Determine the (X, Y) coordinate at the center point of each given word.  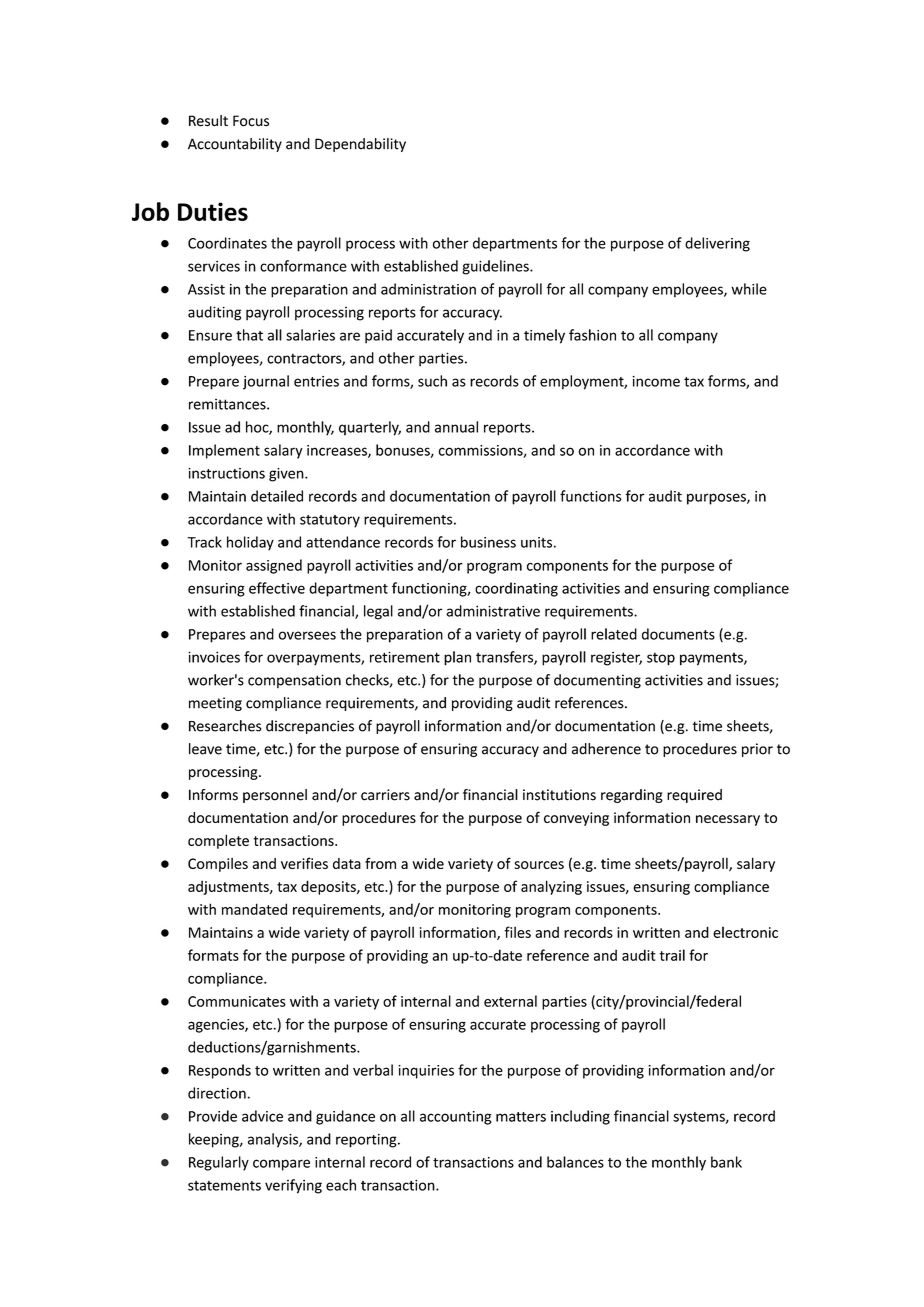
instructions (226, 473)
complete (218, 841)
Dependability (360, 145)
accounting (456, 1118)
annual (456, 427)
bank (726, 1162)
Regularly (219, 1163)
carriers (385, 795)
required (694, 796)
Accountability (235, 145)
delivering (717, 244)
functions (591, 496)
